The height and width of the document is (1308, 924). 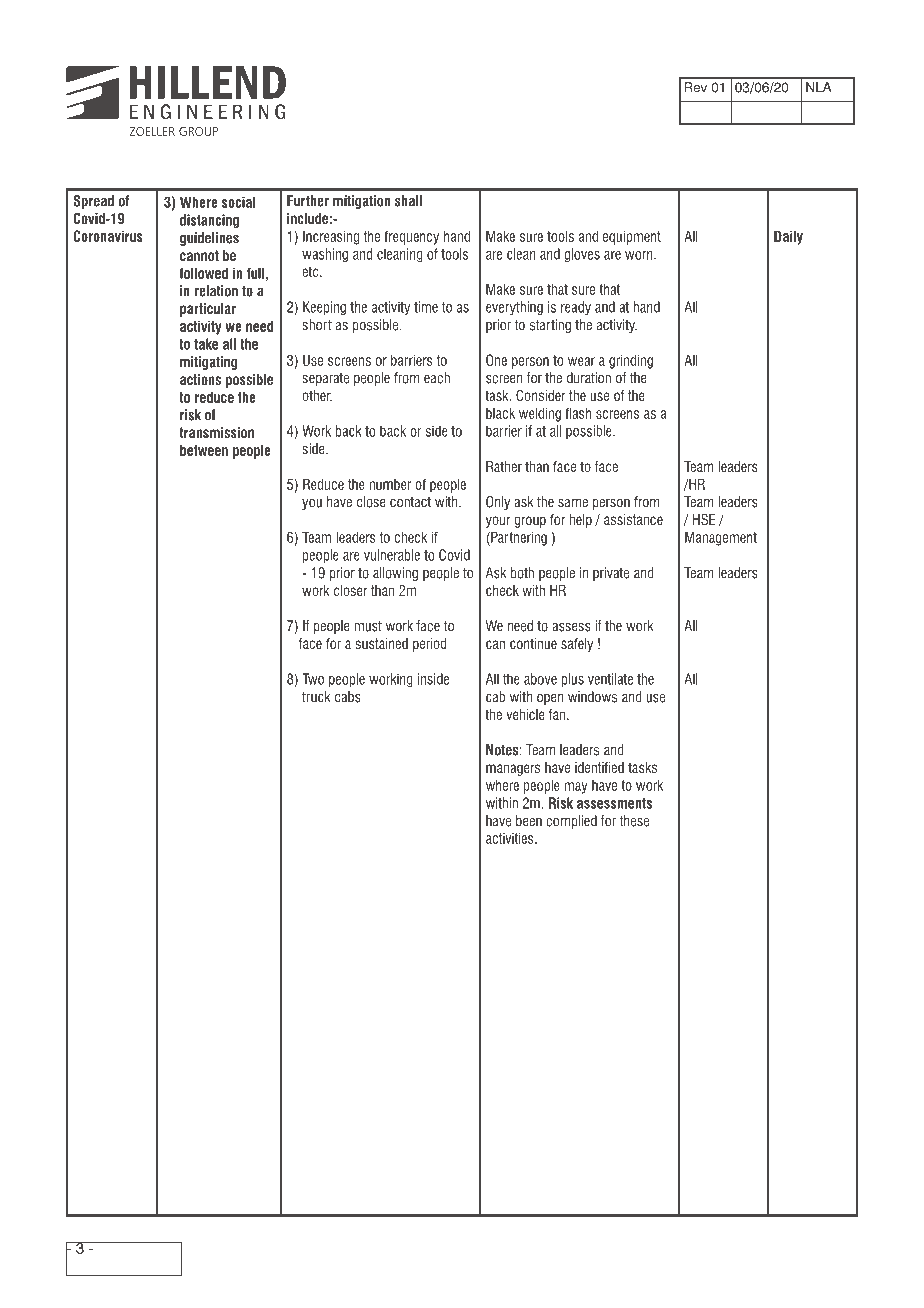 I want to click on Rev, so click(x=696, y=87).
